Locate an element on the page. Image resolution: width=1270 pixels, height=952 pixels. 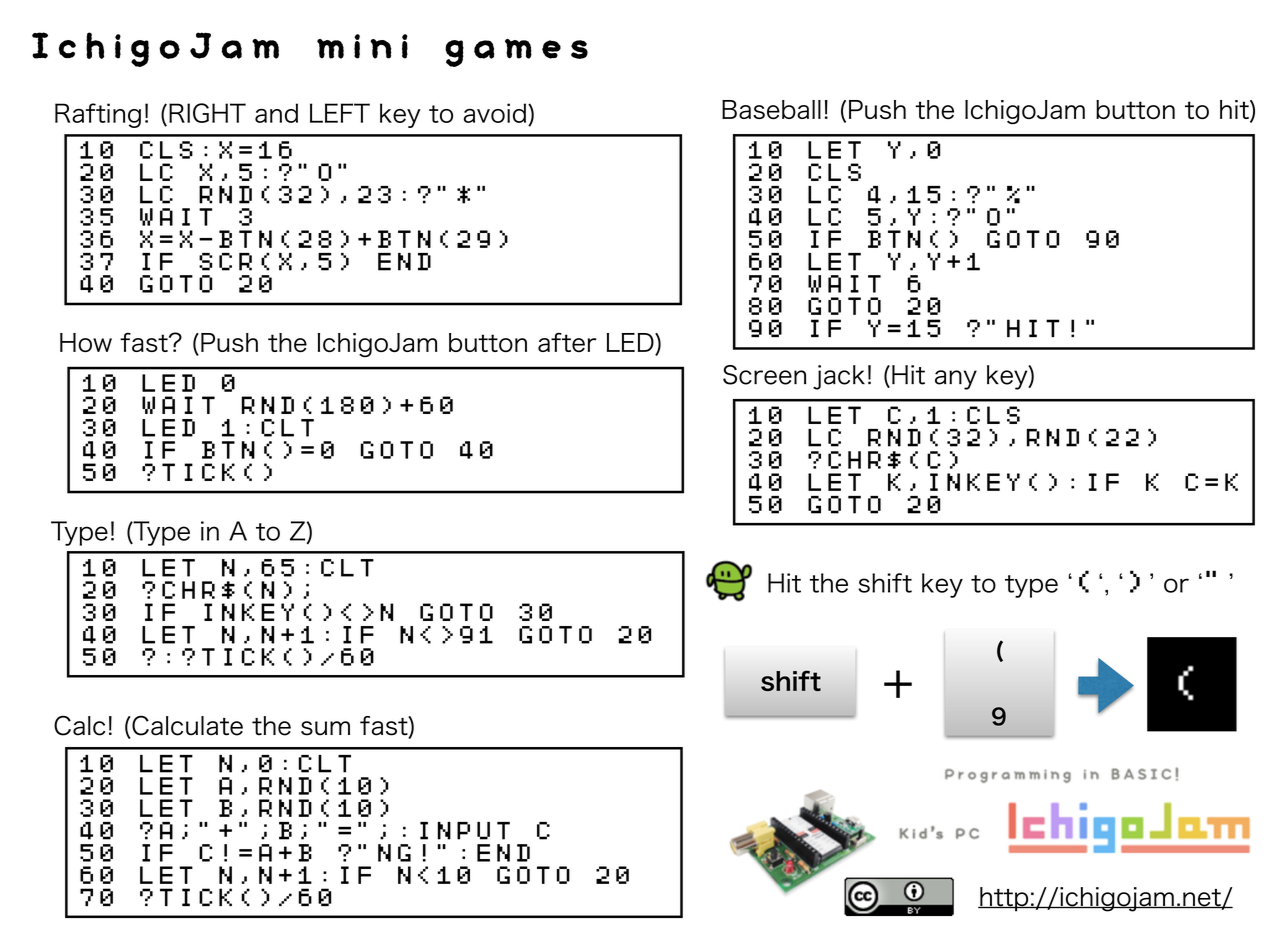
avoid is located at coordinates (495, 113).
